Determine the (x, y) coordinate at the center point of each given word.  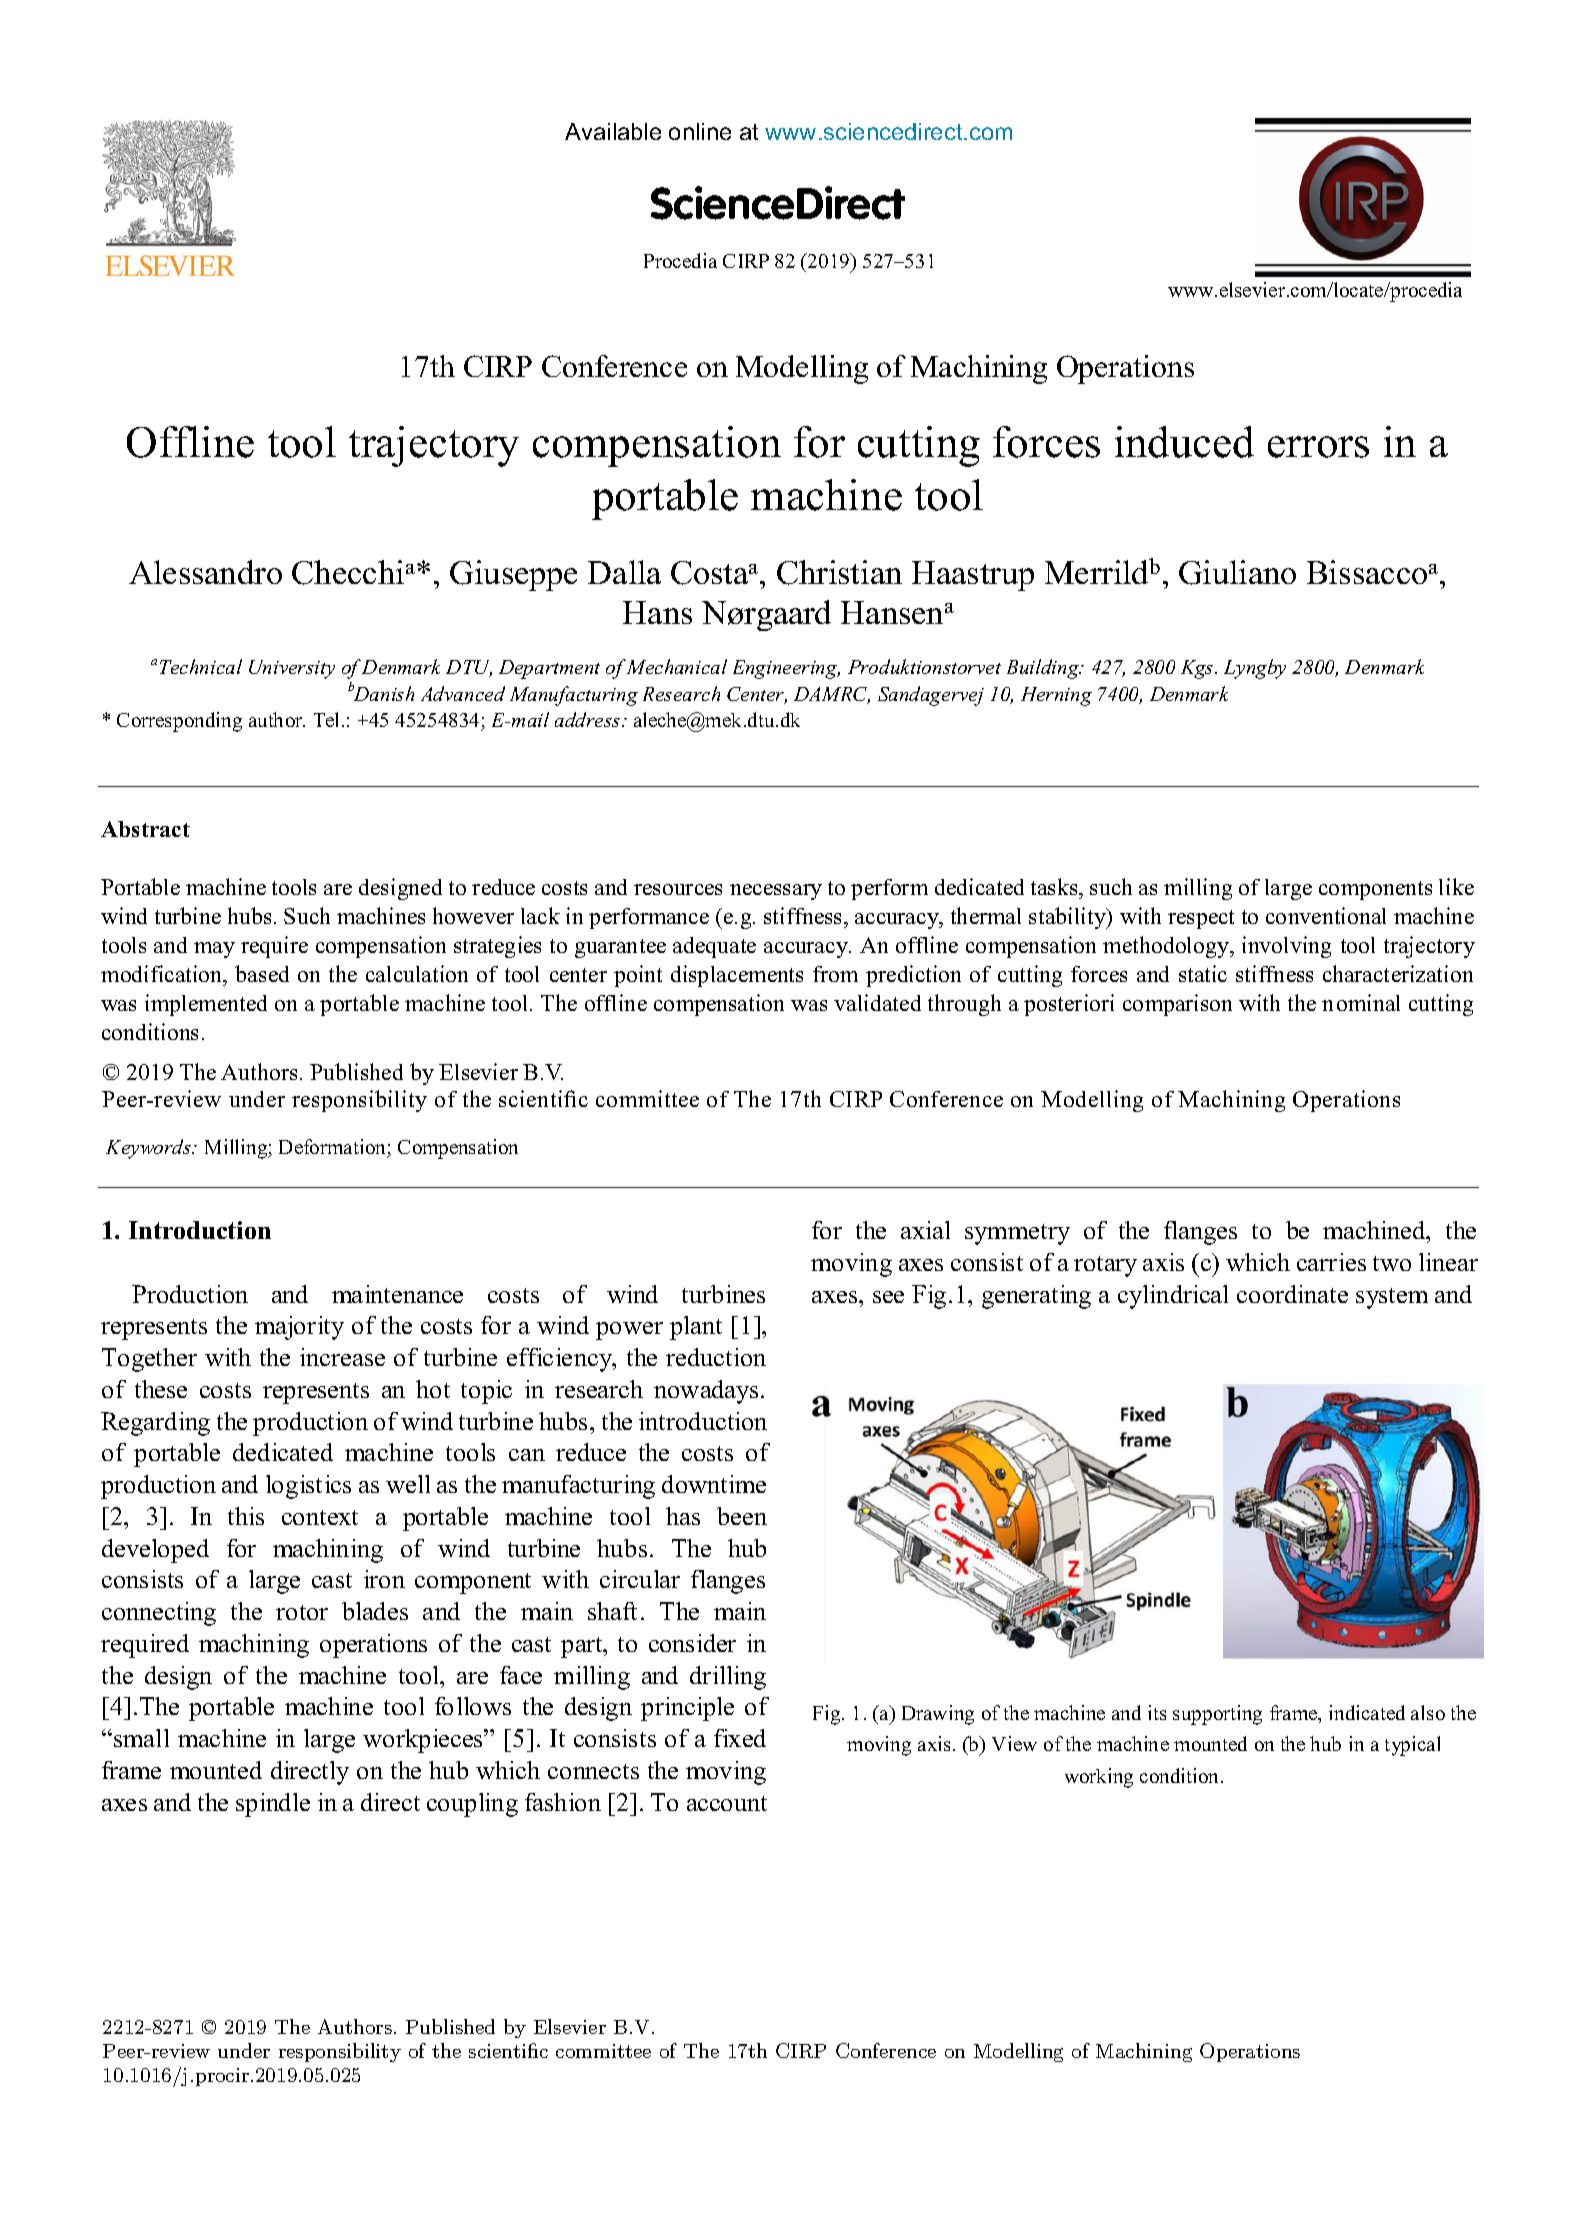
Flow (465, 1150)
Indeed (1081, 1002)
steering (1324, 1241)
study (991, 1241)
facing (612, 1628)
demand (137, 1753)
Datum (403, 1149)
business (236, 949)
